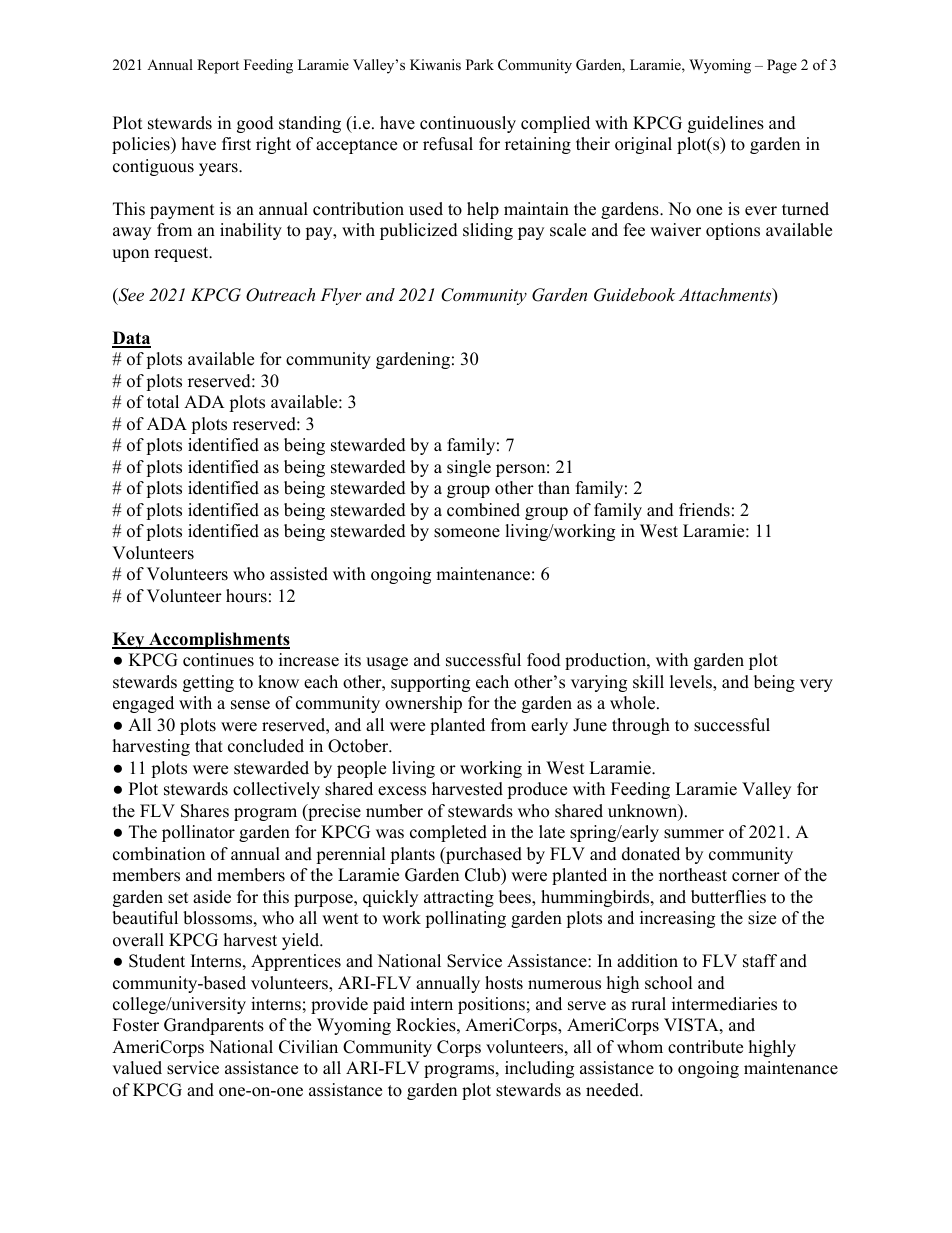  I want to click on guidelines, so click(726, 124).
